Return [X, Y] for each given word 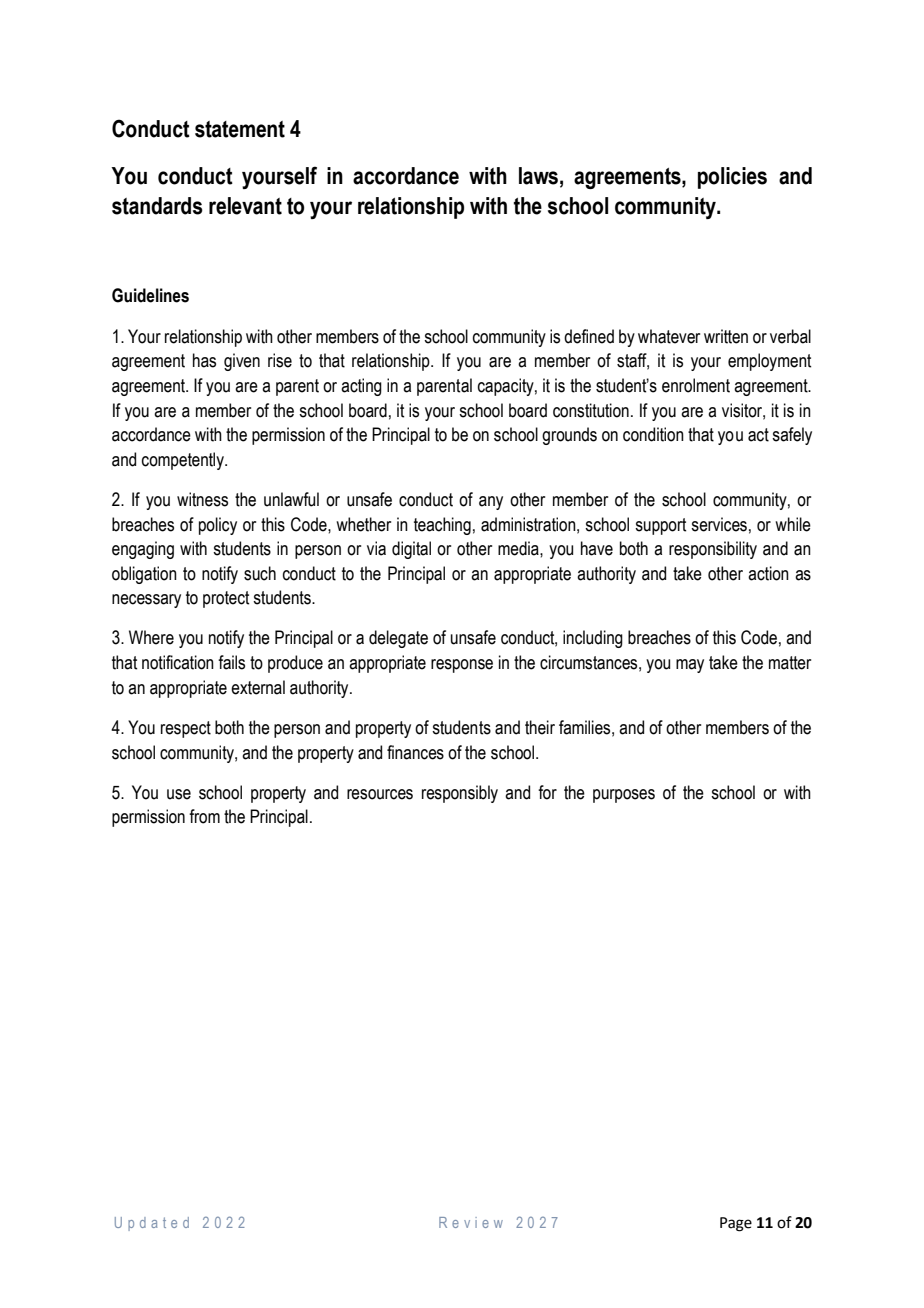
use [179, 794]
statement [240, 129]
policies [732, 178]
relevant [245, 206]
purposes [624, 796]
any [491, 503]
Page [736, 1224]
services [719, 524]
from [204, 816]
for [547, 792]
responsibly [460, 794]
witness [202, 499]
